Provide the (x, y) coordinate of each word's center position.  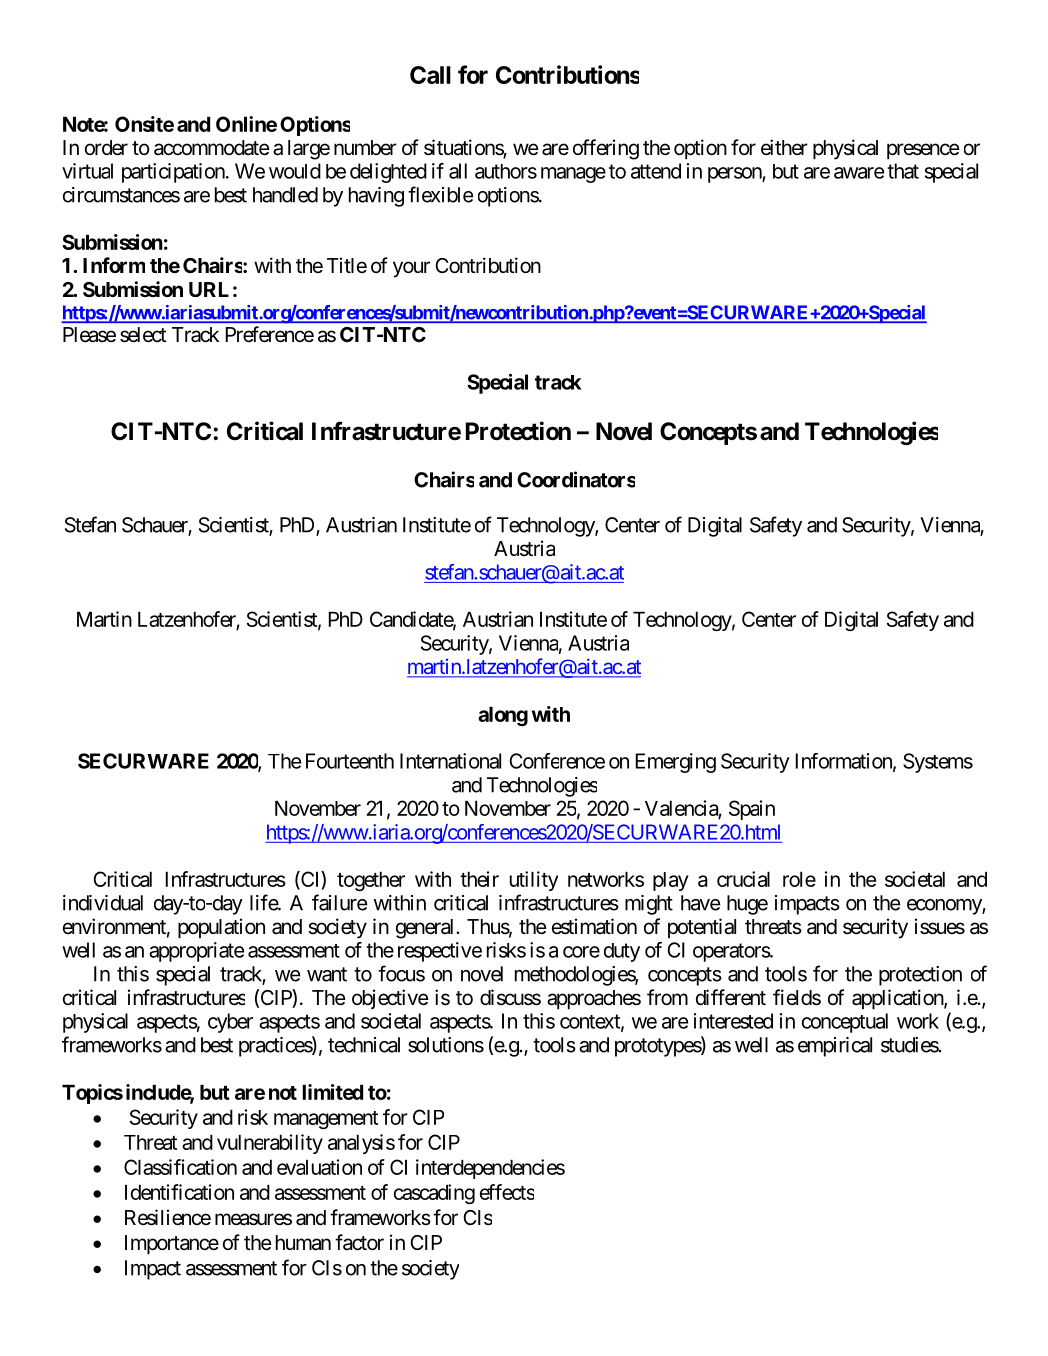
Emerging (676, 763)
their (479, 879)
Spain (752, 810)
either (784, 147)
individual (103, 903)
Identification (179, 1192)
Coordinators (576, 479)
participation (173, 173)
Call (430, 75)
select (143, 335)
